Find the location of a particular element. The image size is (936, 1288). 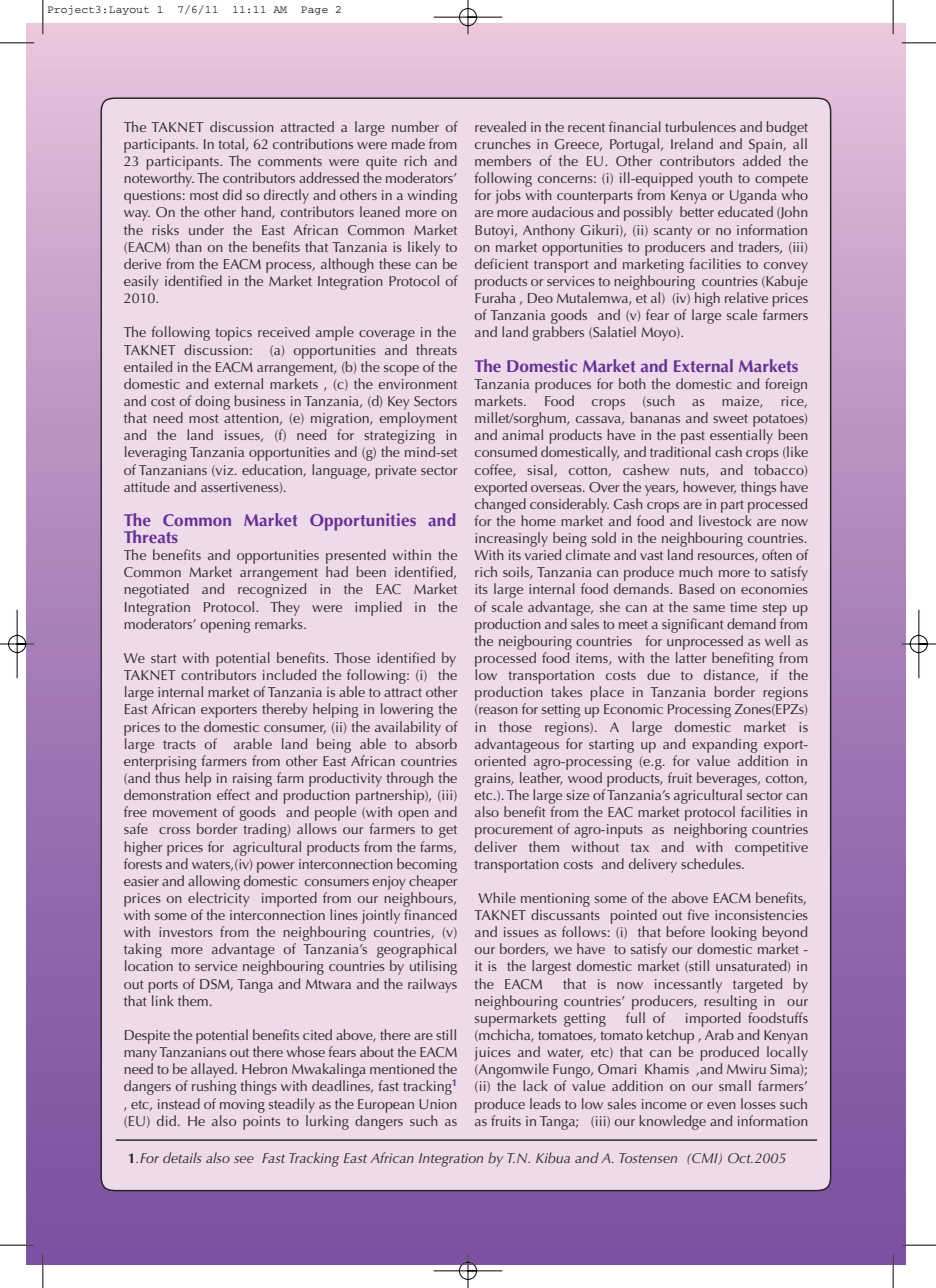

Union is located at coordinates (438, 1104).
